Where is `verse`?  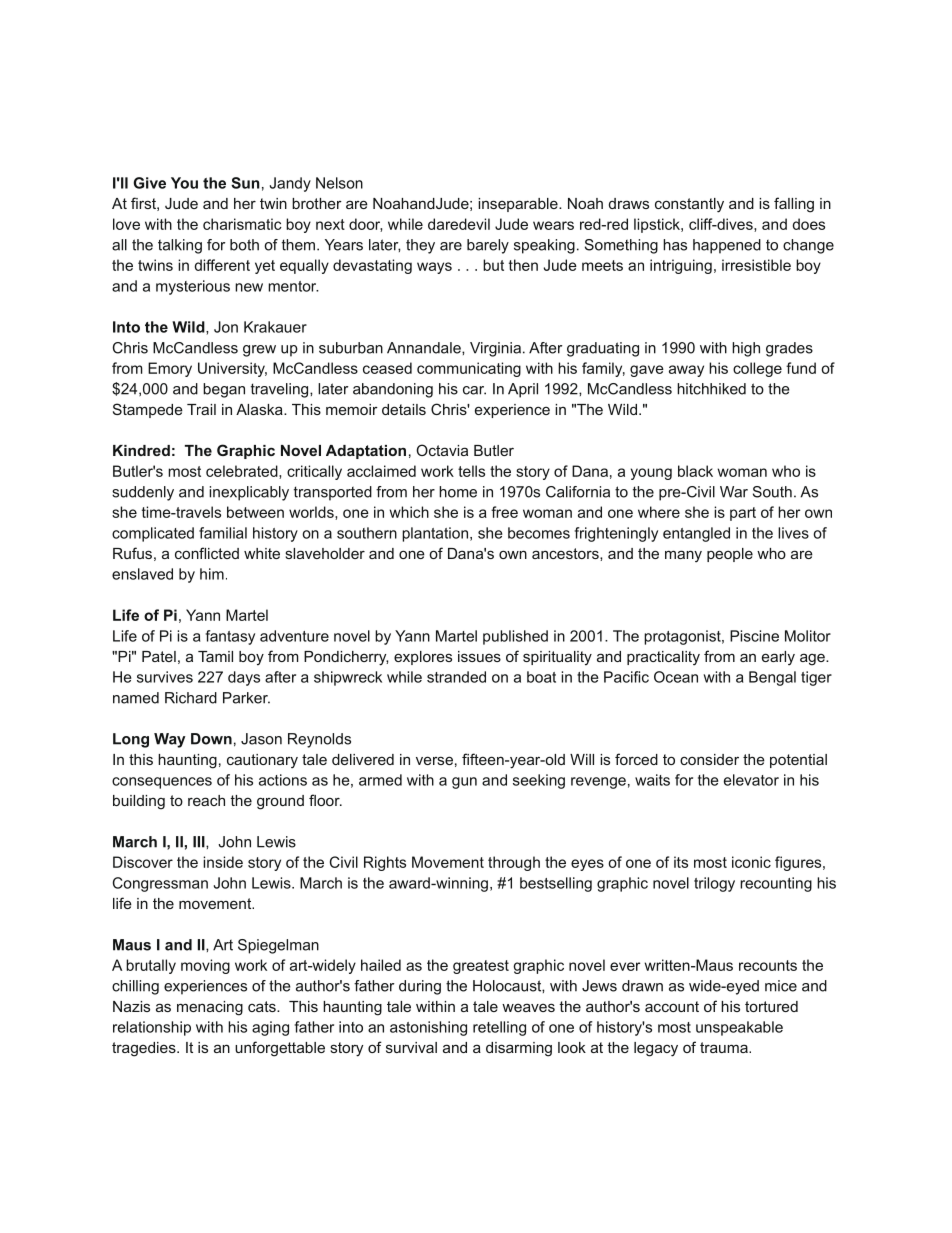
verse is located at coordinates (434, 760).
